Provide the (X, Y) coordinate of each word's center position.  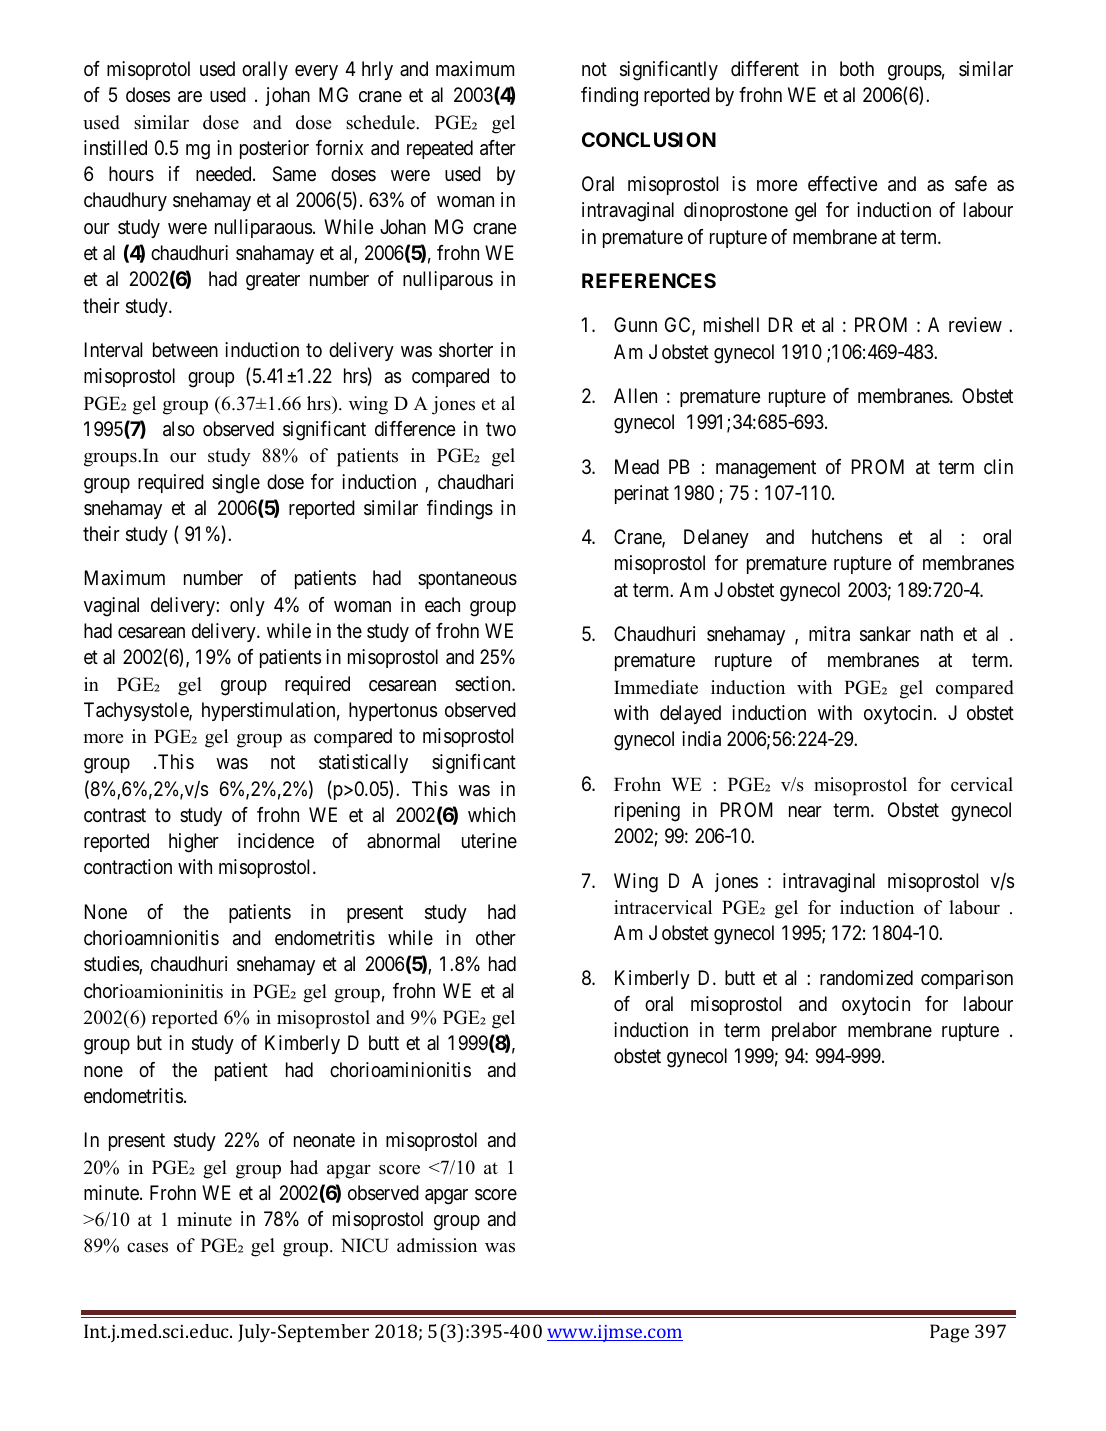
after (498, 148)
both (857, 68)
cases (147, 1248)
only (247, 606)
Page (949, 1333)
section (484, 683)
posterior (274, 149)
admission (437, 1245)
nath (937, 634)
